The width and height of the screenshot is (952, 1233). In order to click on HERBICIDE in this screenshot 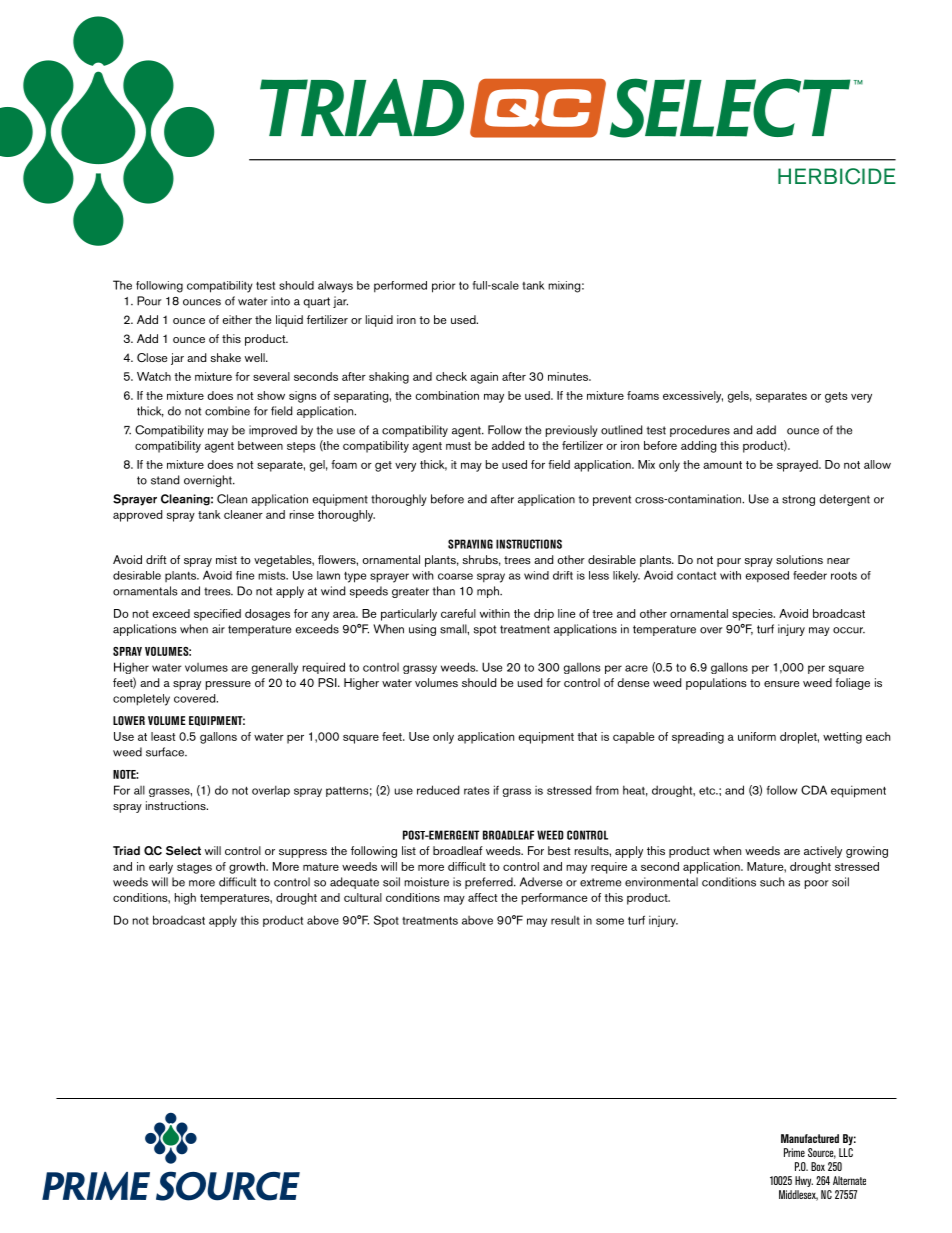, I will do `click(837, 176)`.
